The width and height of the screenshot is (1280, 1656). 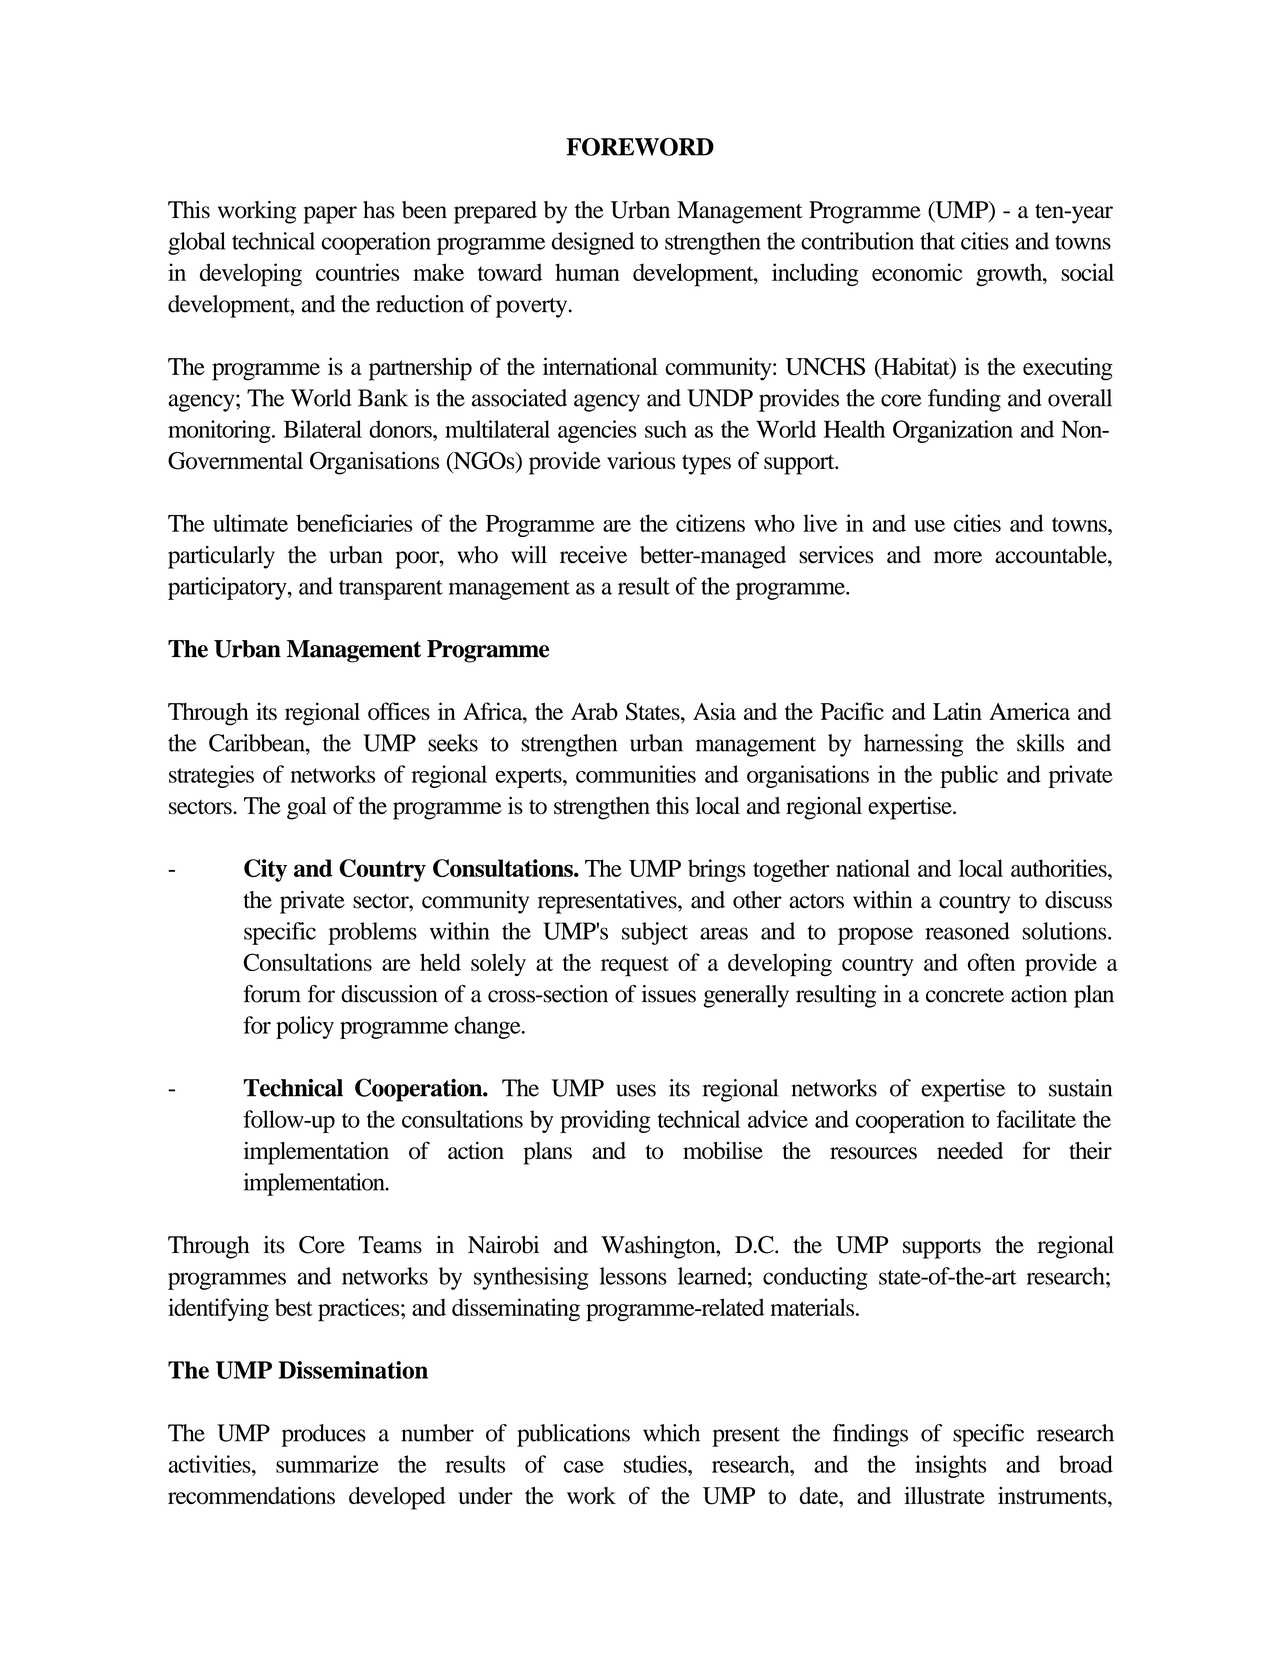 I want to click on insights, so click(x=951, y=1466).
